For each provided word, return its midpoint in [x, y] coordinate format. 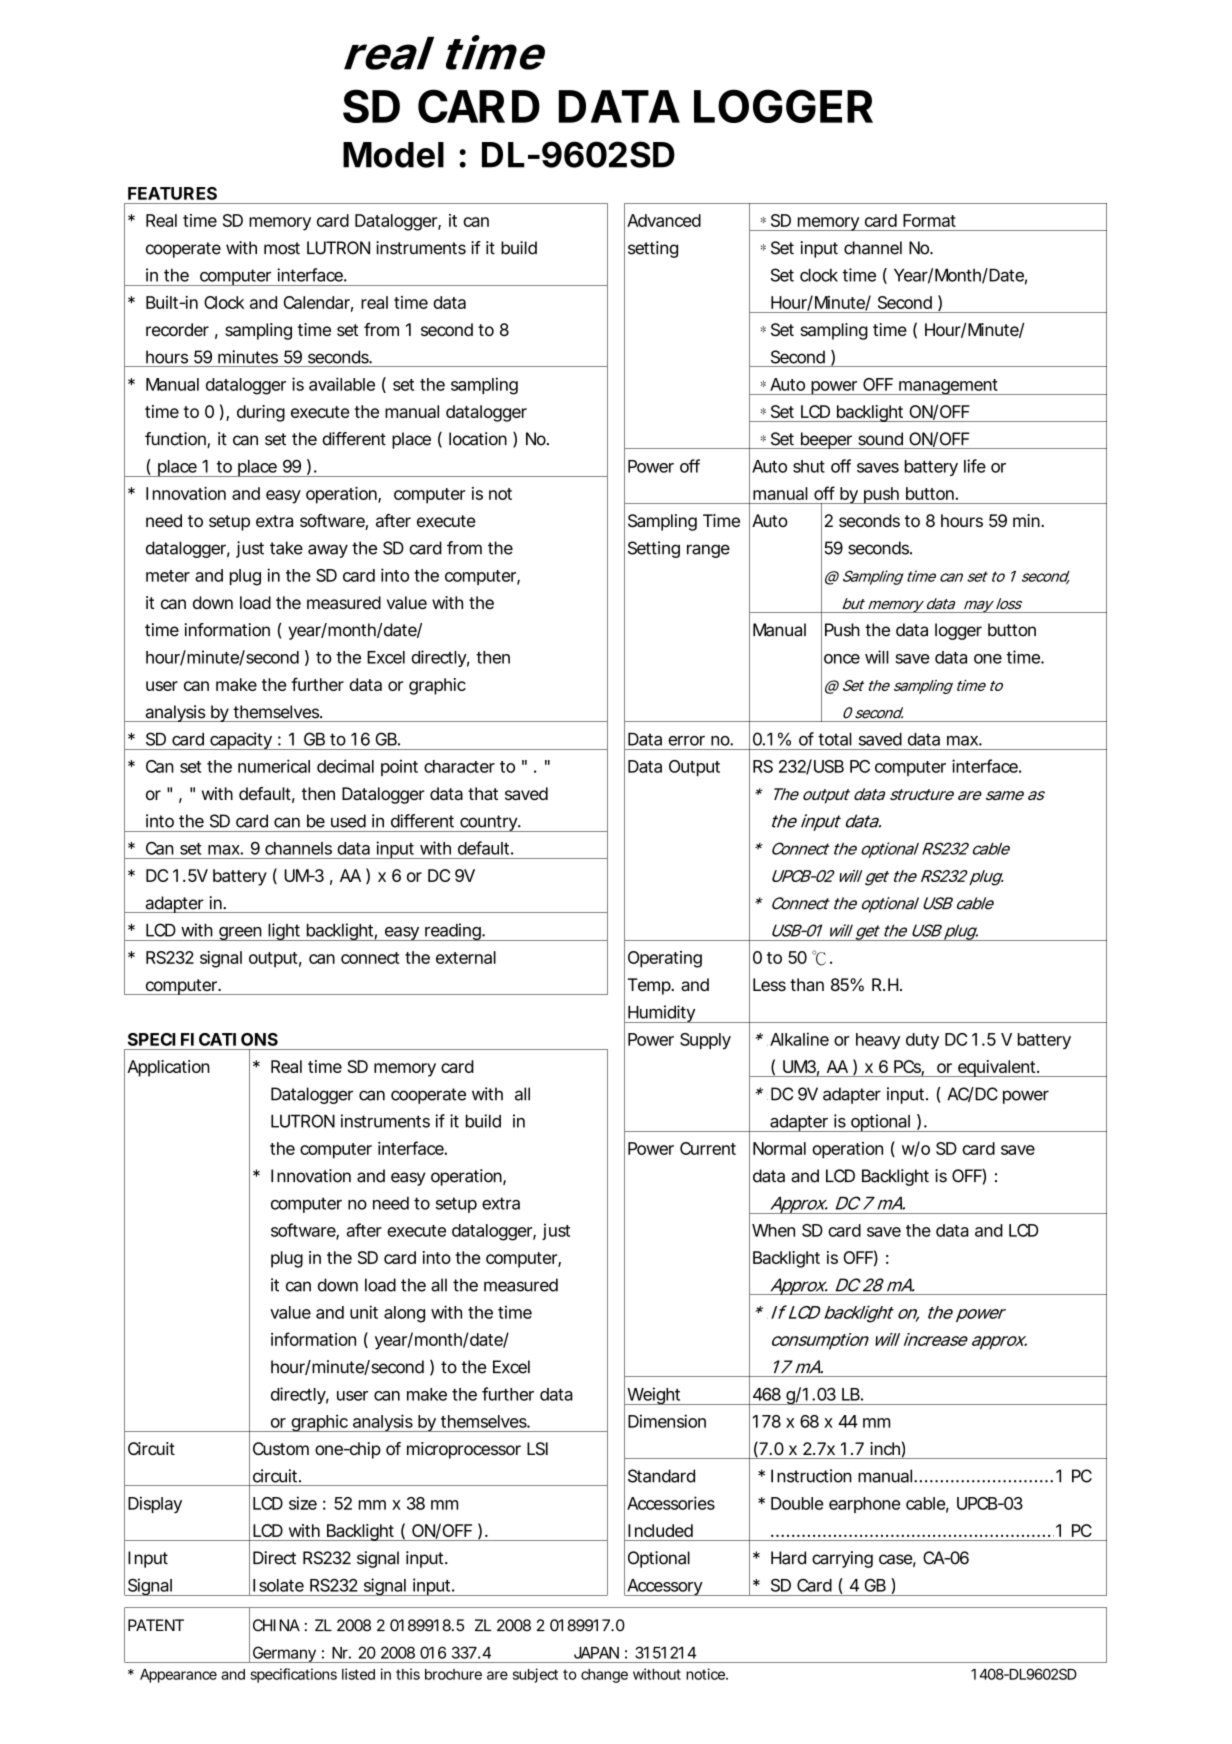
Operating [665, 959]
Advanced [664, 220]
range [708, 551]
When [773, 1230]
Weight [654, 1396]
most [282, 248]
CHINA [276, 1625]
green [241, 934]
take [286, 548]
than [807, 984]
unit [364, 1312]
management [949, 387]
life [975, 466]
